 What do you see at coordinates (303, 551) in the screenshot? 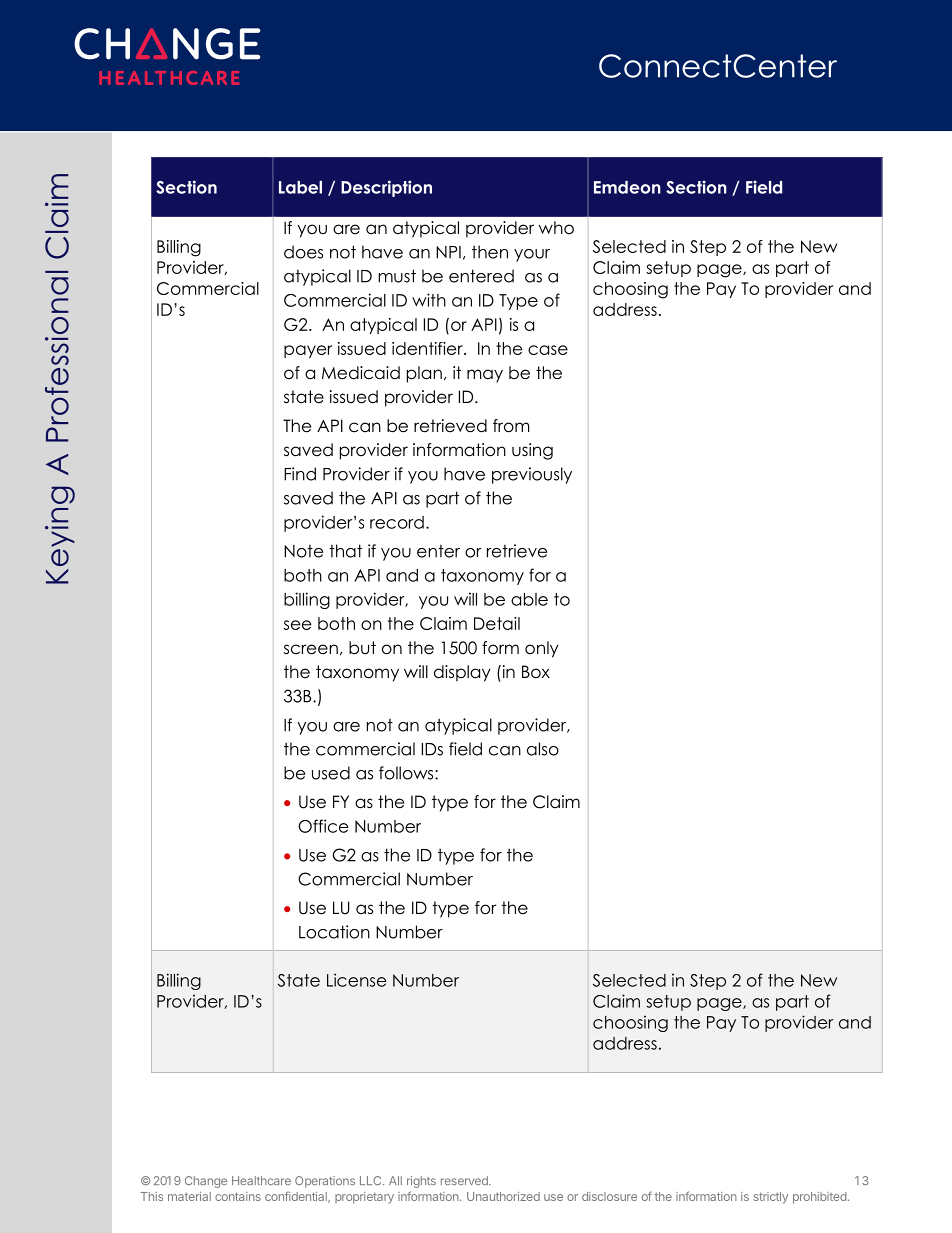
I see `Note` at bounding box center [303, 551].
